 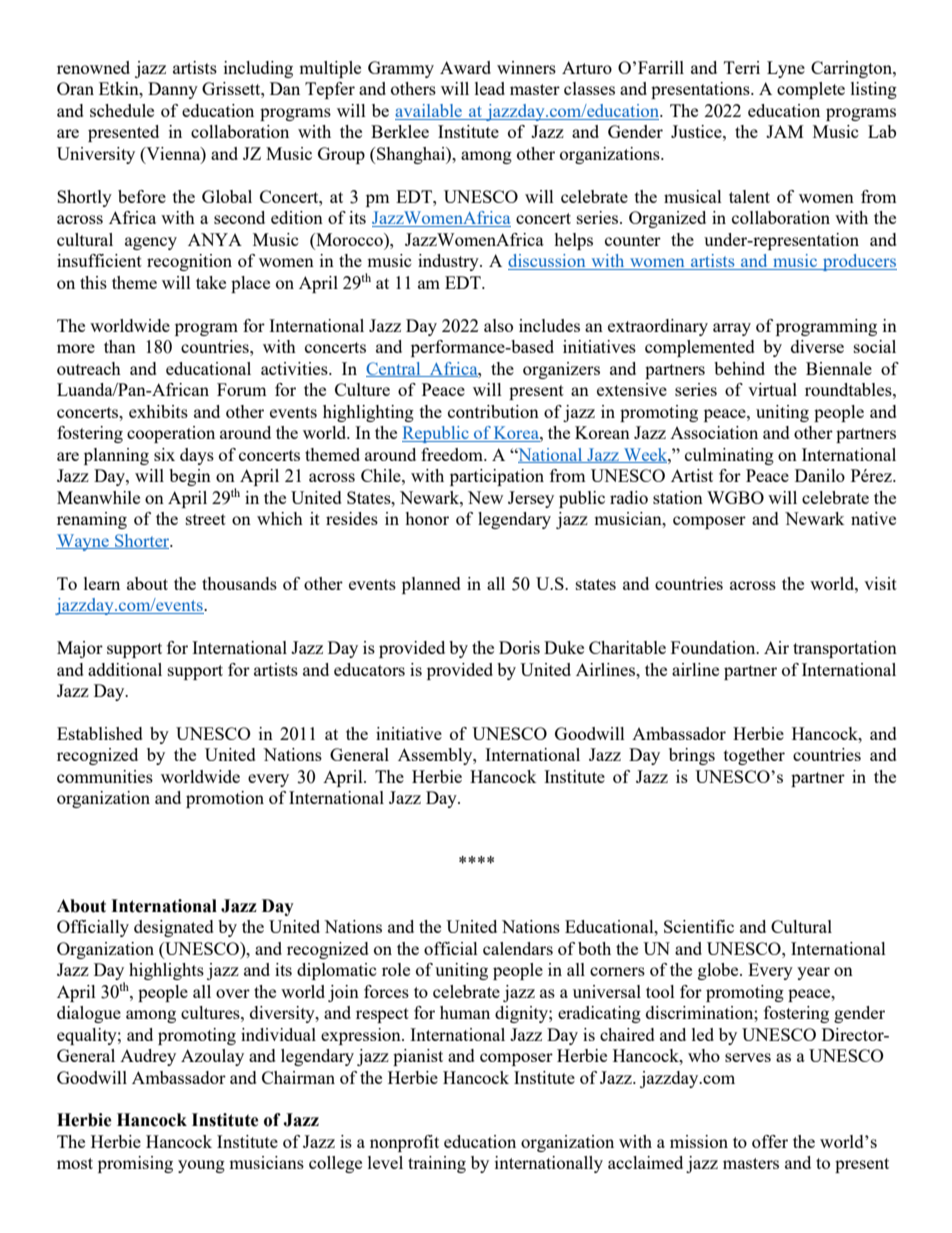 What do you see at coordinates (811, 90) in the page?
I see `complete` at bounding box center [811, 90].
